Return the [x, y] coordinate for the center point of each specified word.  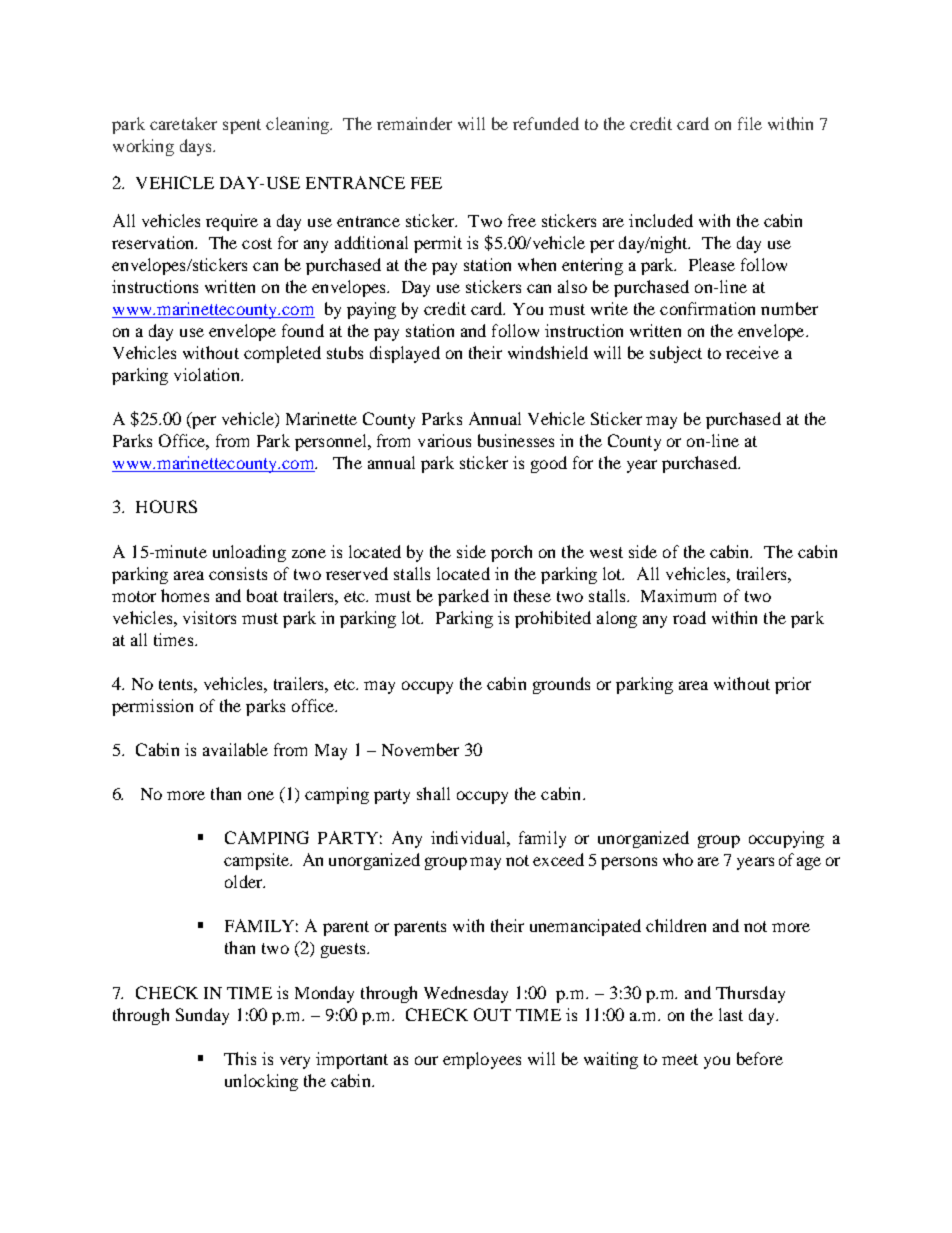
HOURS [166, 506]
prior [793, 685]
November [420, 749]
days [197, 147]
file [750, 123]
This [240, 1058]
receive [752, 352]
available [235, 749]
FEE [426, 183]
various [444, 440]
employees [482, 1060]
